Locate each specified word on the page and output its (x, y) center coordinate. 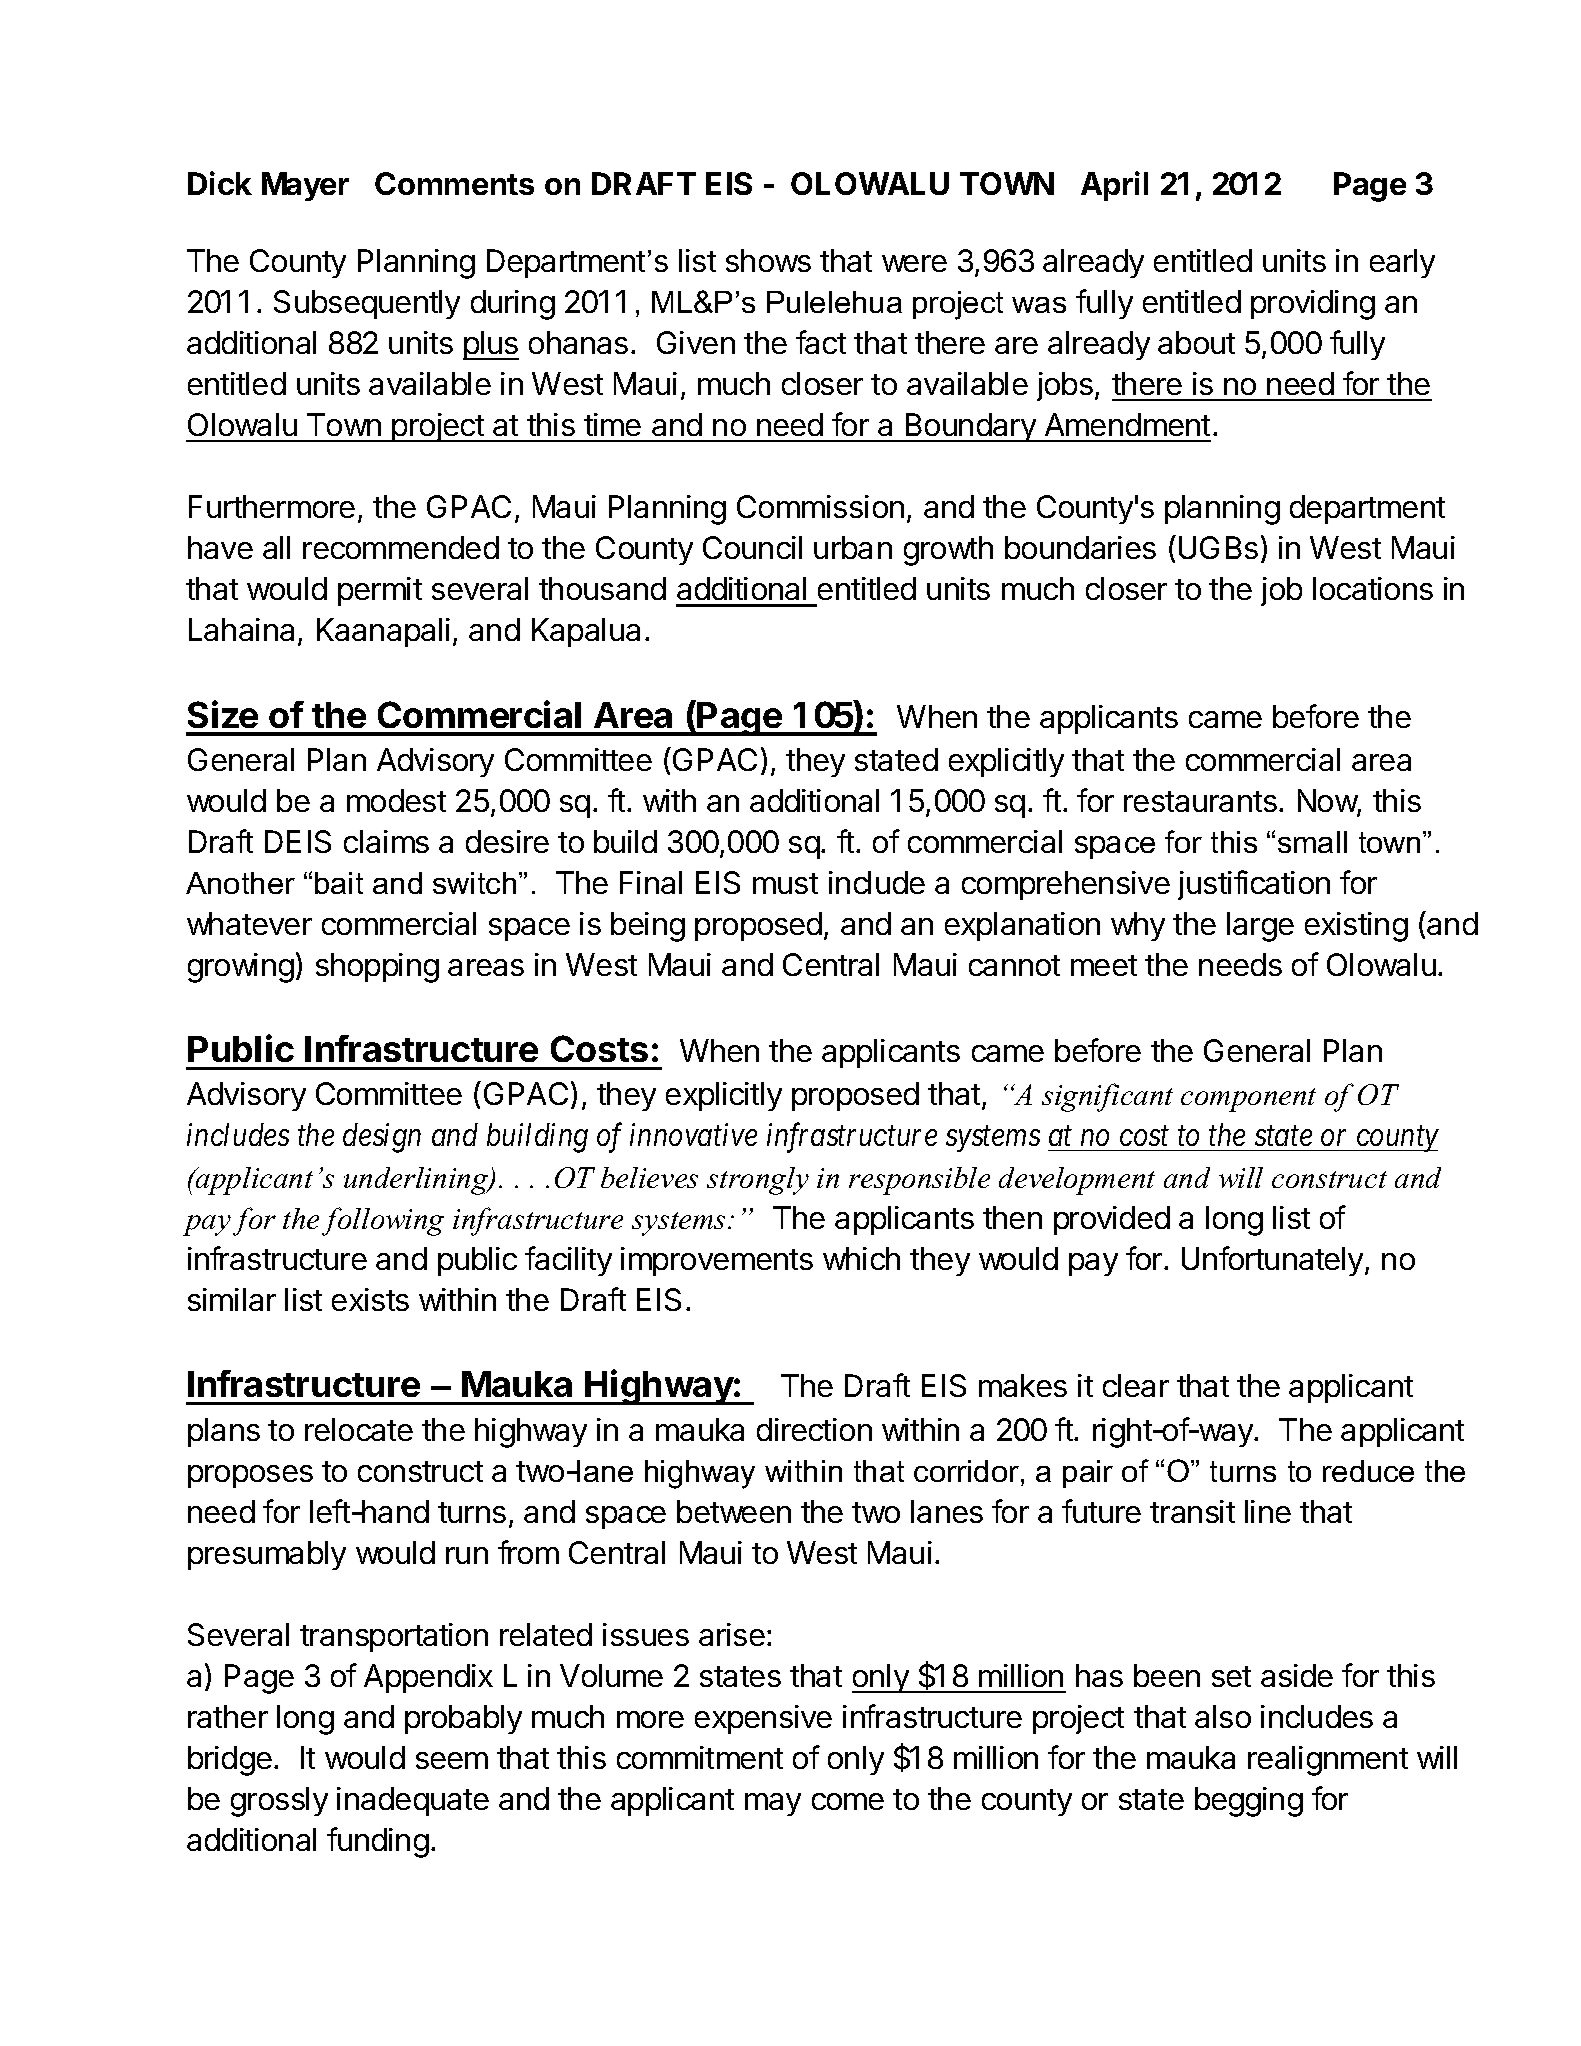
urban (853, 547)
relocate (359, 1429)
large (1260, 927)
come (848, 1801)
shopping (377, 968)
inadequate (413, 1801)
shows (768, 260)
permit (380, 591)
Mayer (305, 186)
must (785, 883)
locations (1373, 588)
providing (1313, 305)
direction (814, 1429)
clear (1136, 1385)
